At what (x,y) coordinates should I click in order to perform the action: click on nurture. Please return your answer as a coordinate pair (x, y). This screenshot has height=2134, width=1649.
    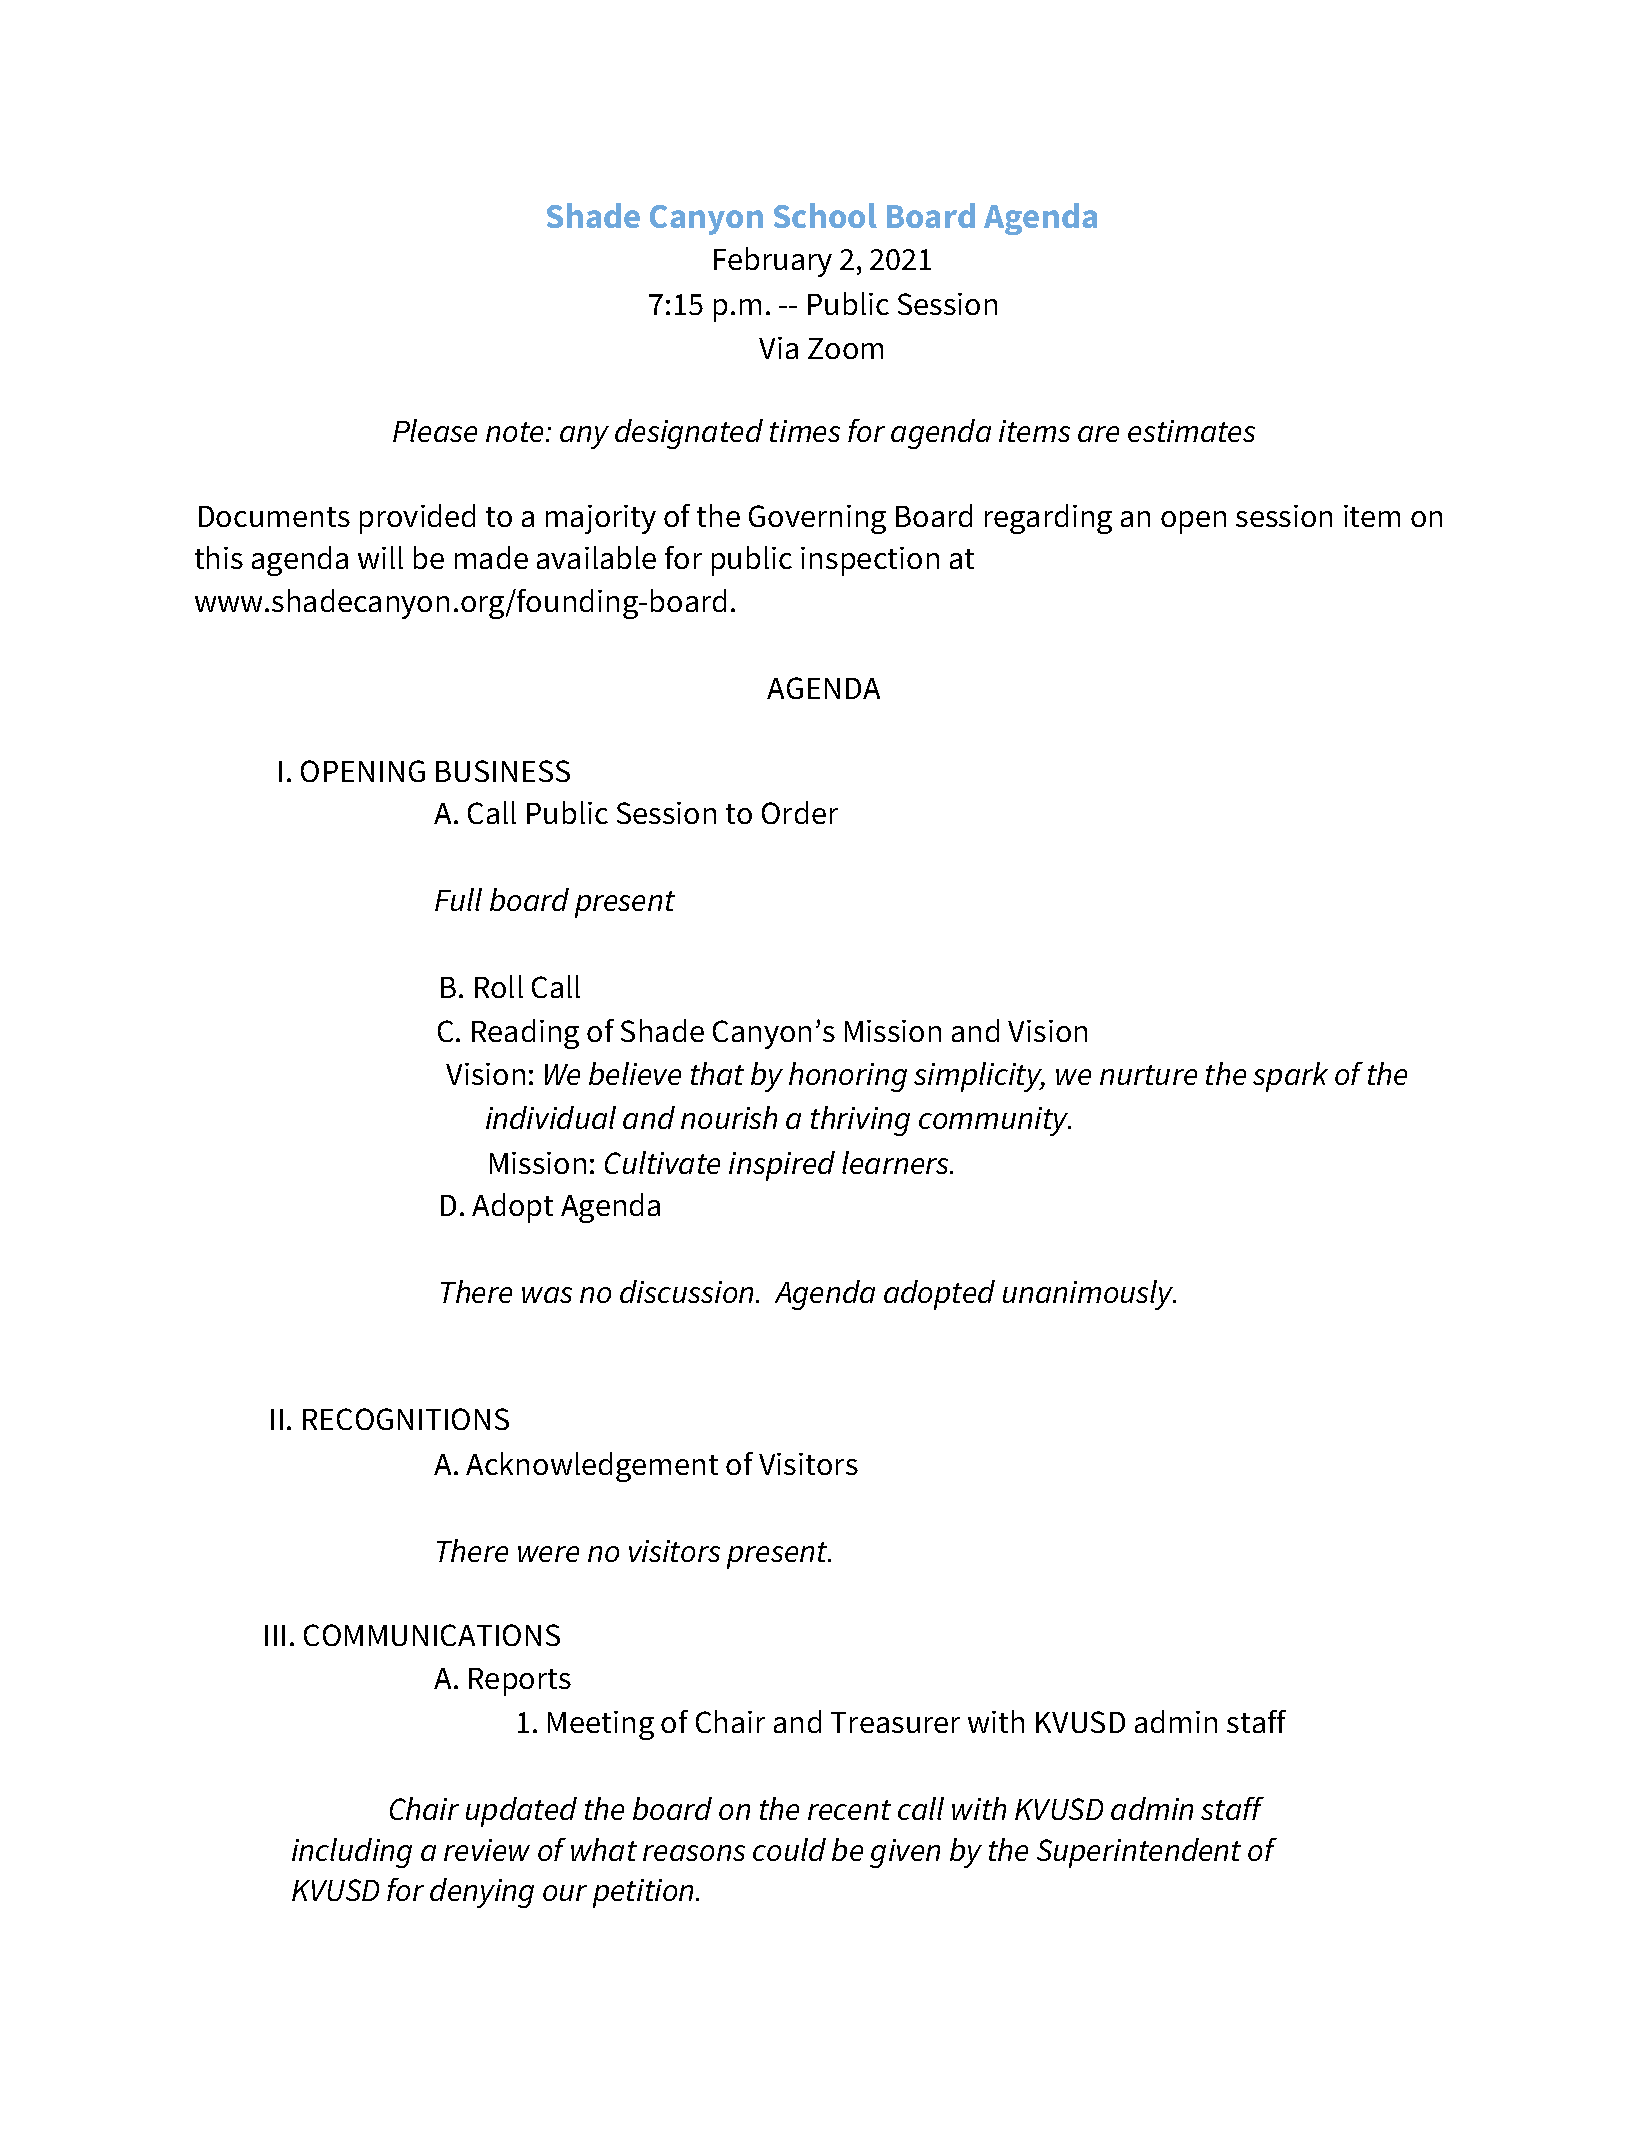
    Looking at the image, I should click on (1148, 1075).
